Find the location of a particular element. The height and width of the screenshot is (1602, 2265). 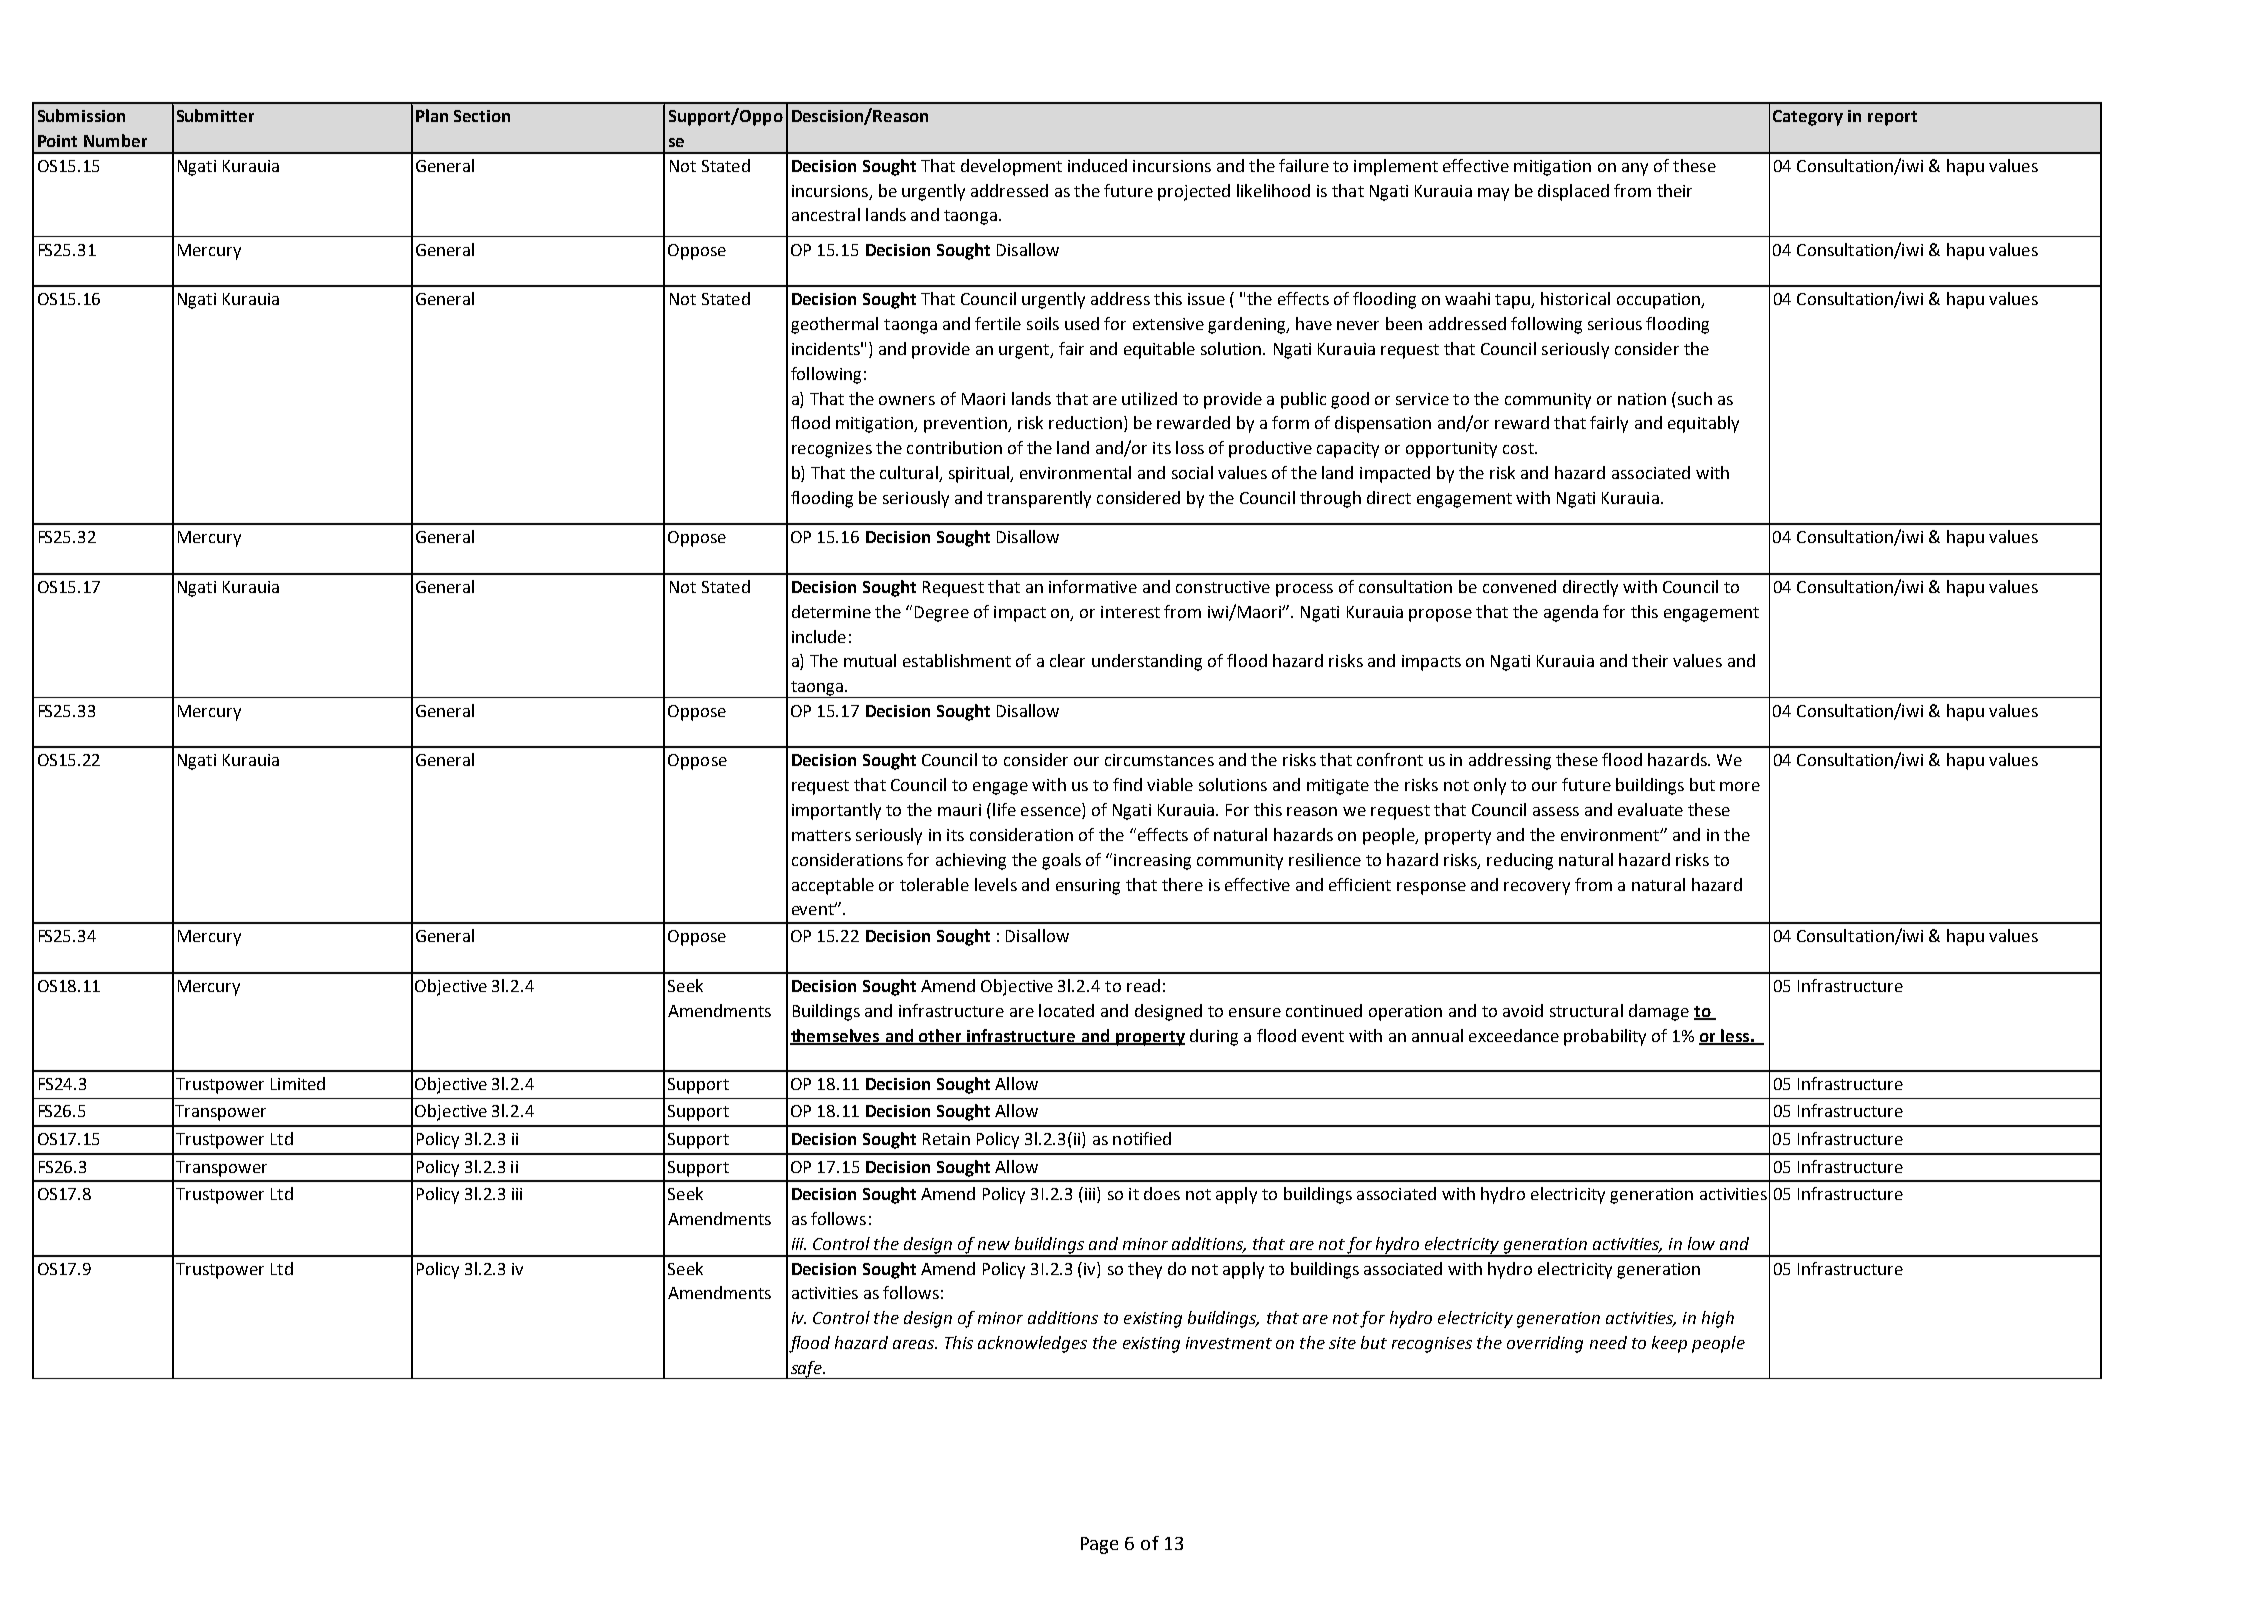

Submitter is located at coordinates (215, 115).
